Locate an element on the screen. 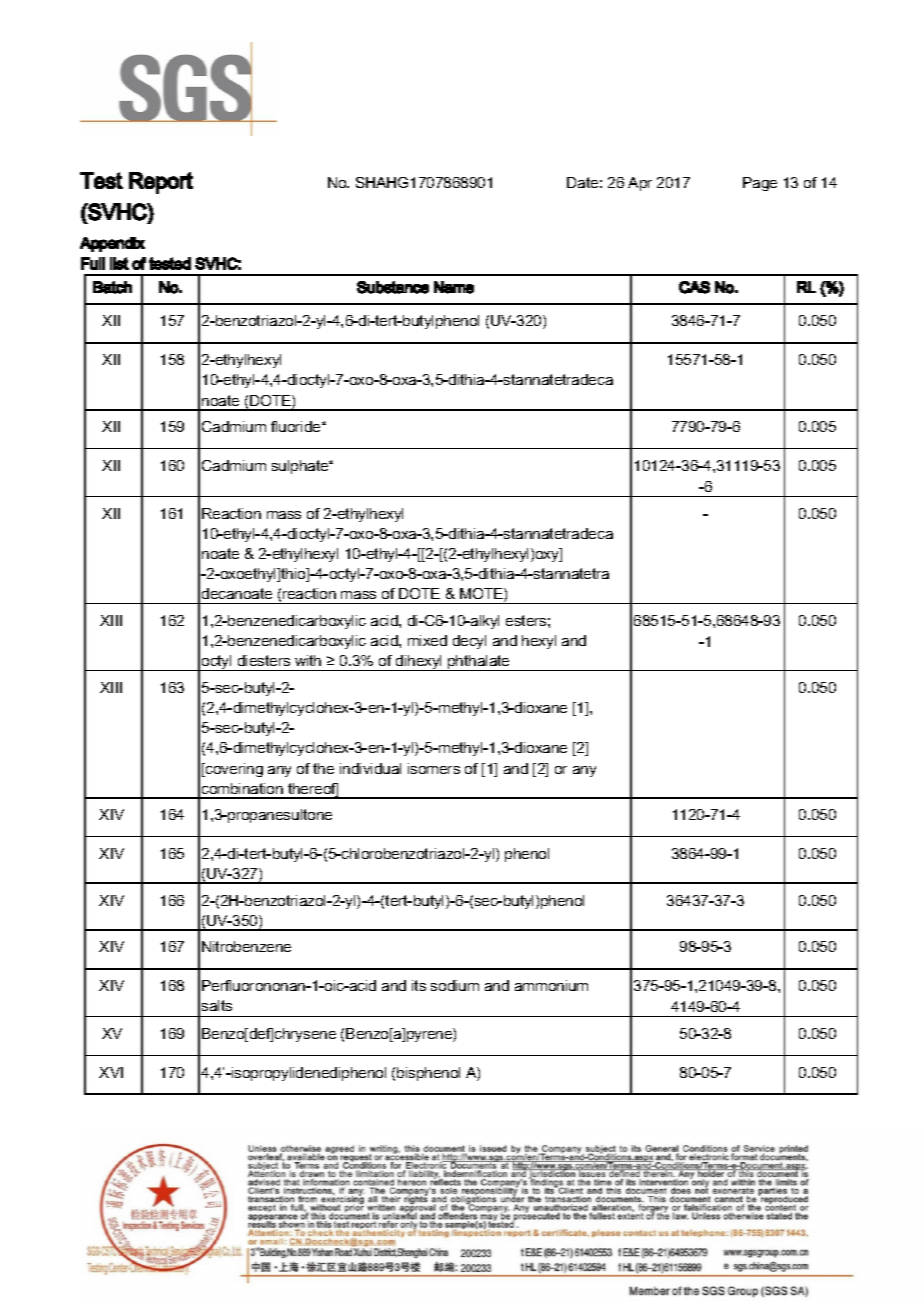 The image size is (924, 1307). with is located at coordinates (308, 660).
